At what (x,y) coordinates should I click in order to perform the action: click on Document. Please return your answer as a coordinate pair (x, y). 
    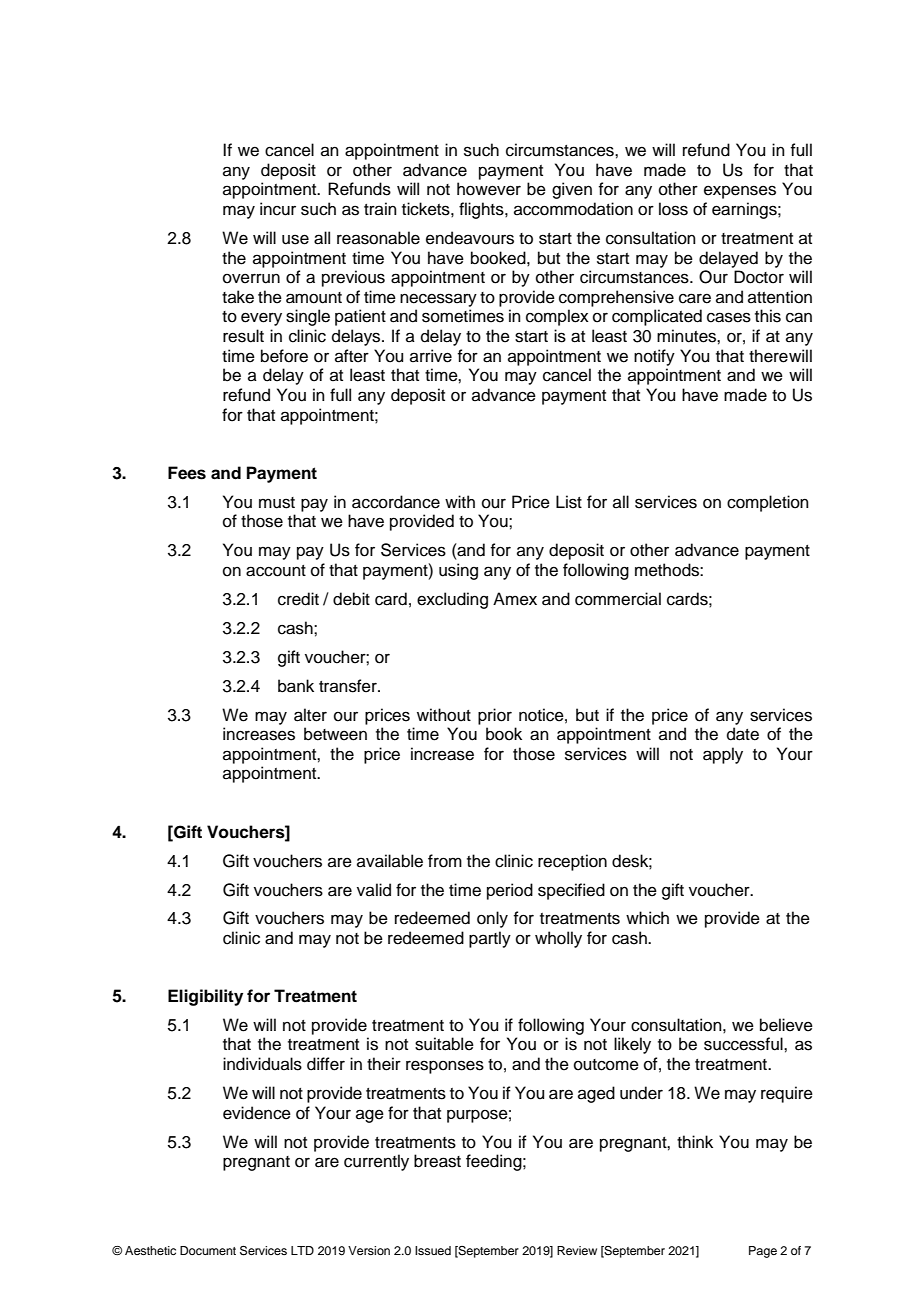
    Looking at the image, I should click on (208, 1250).
